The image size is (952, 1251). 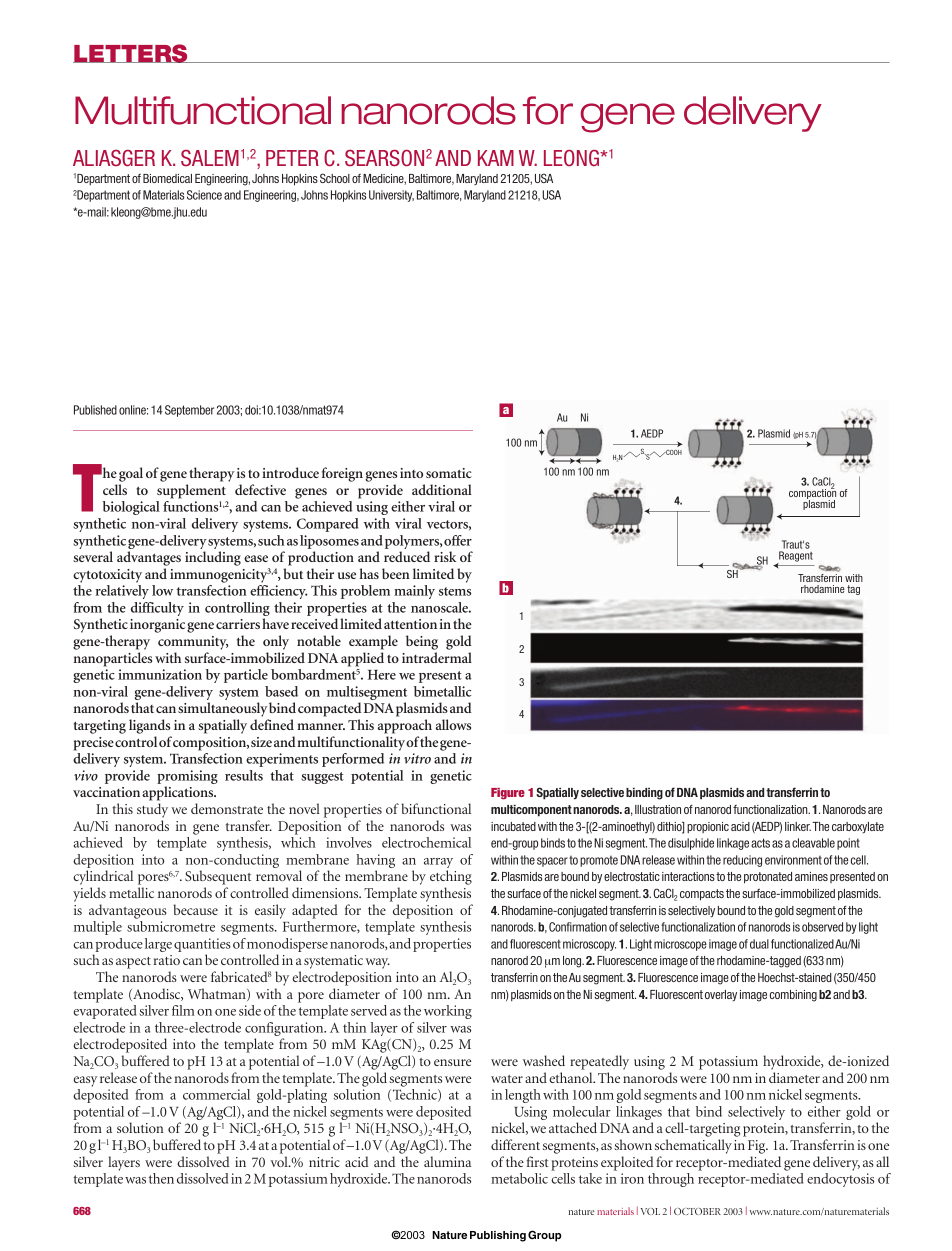 I want to click on propionic, so click(x=708, y=827).
